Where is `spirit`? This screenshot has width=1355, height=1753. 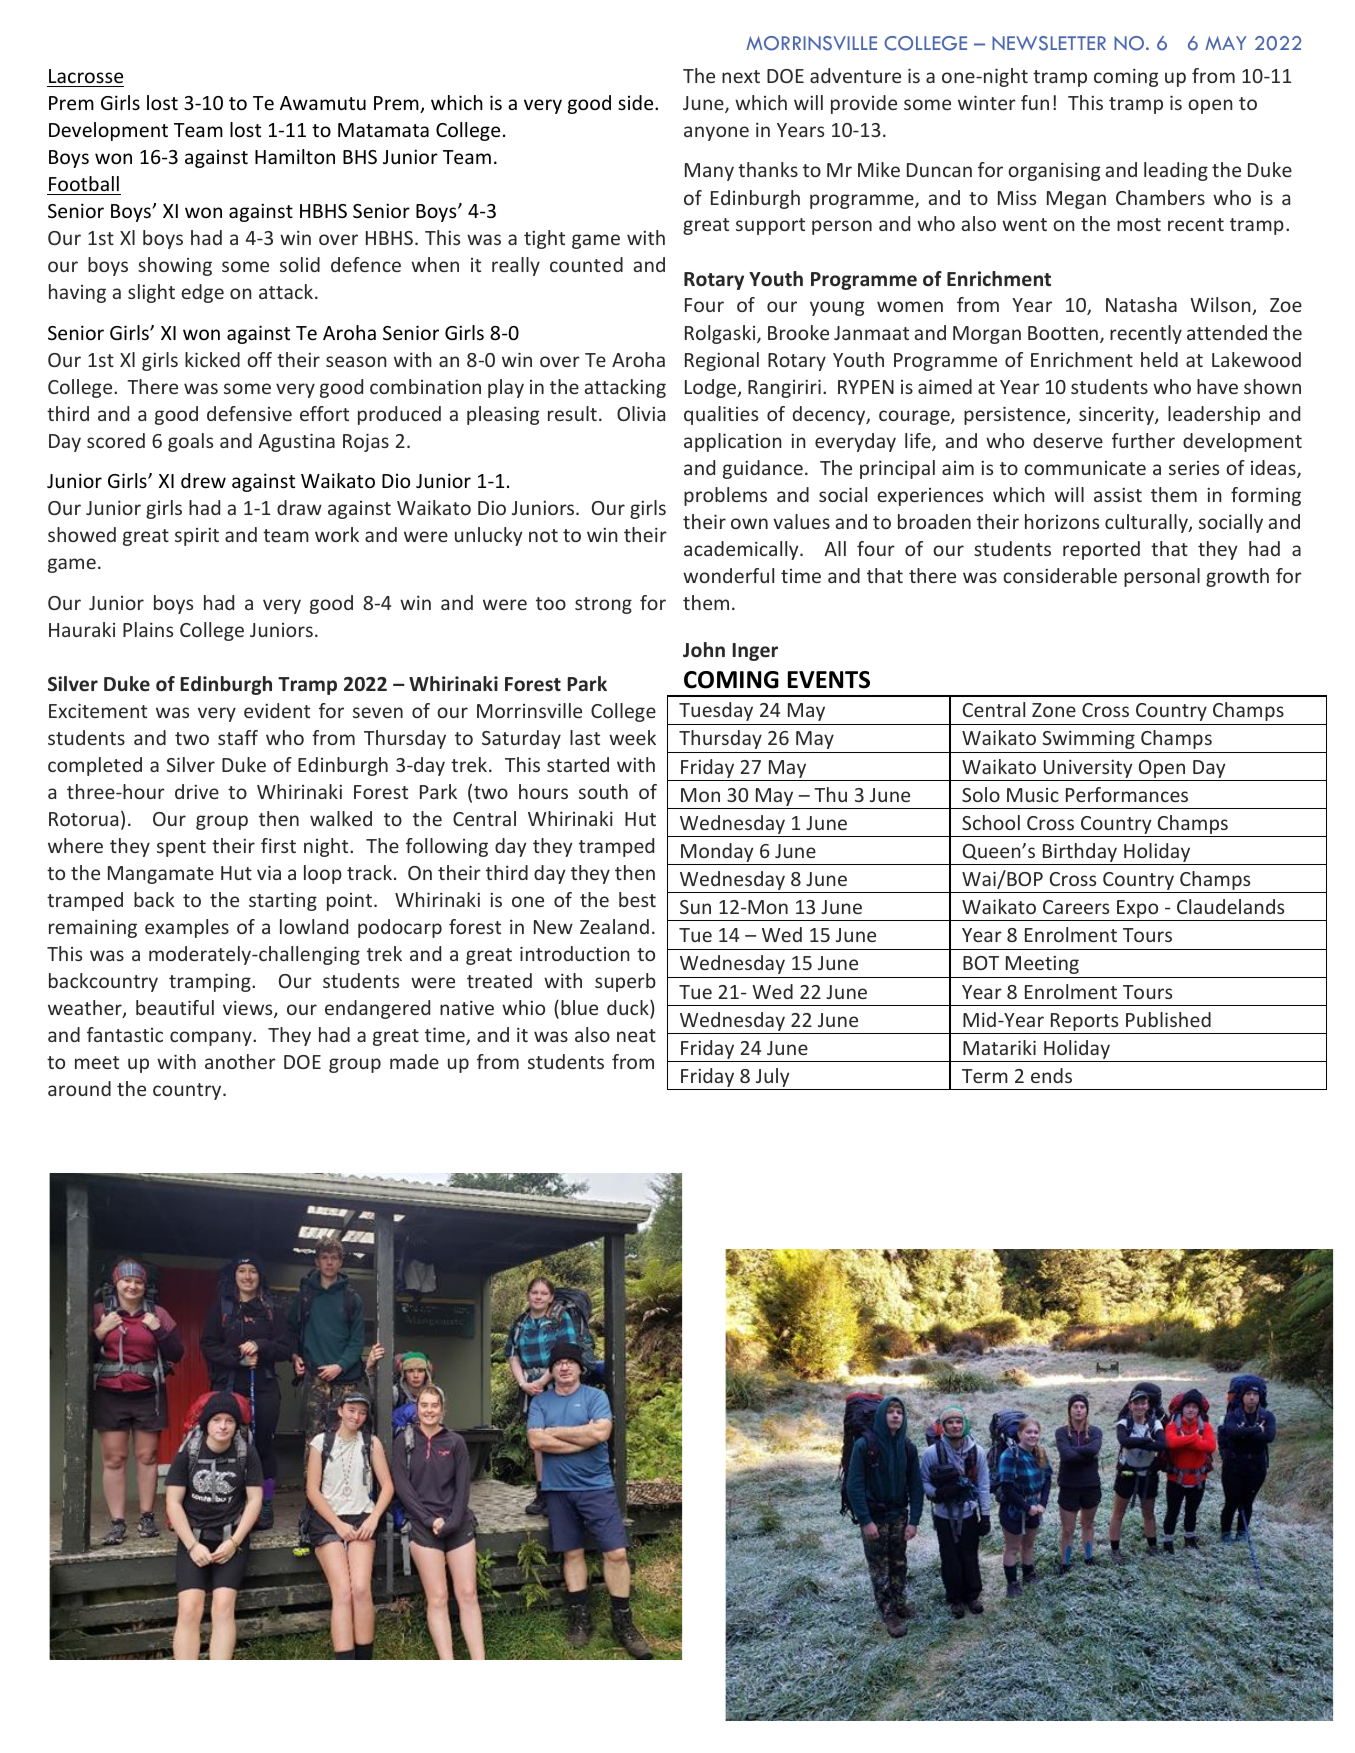 spirit is located at coordinates (197, 536).
